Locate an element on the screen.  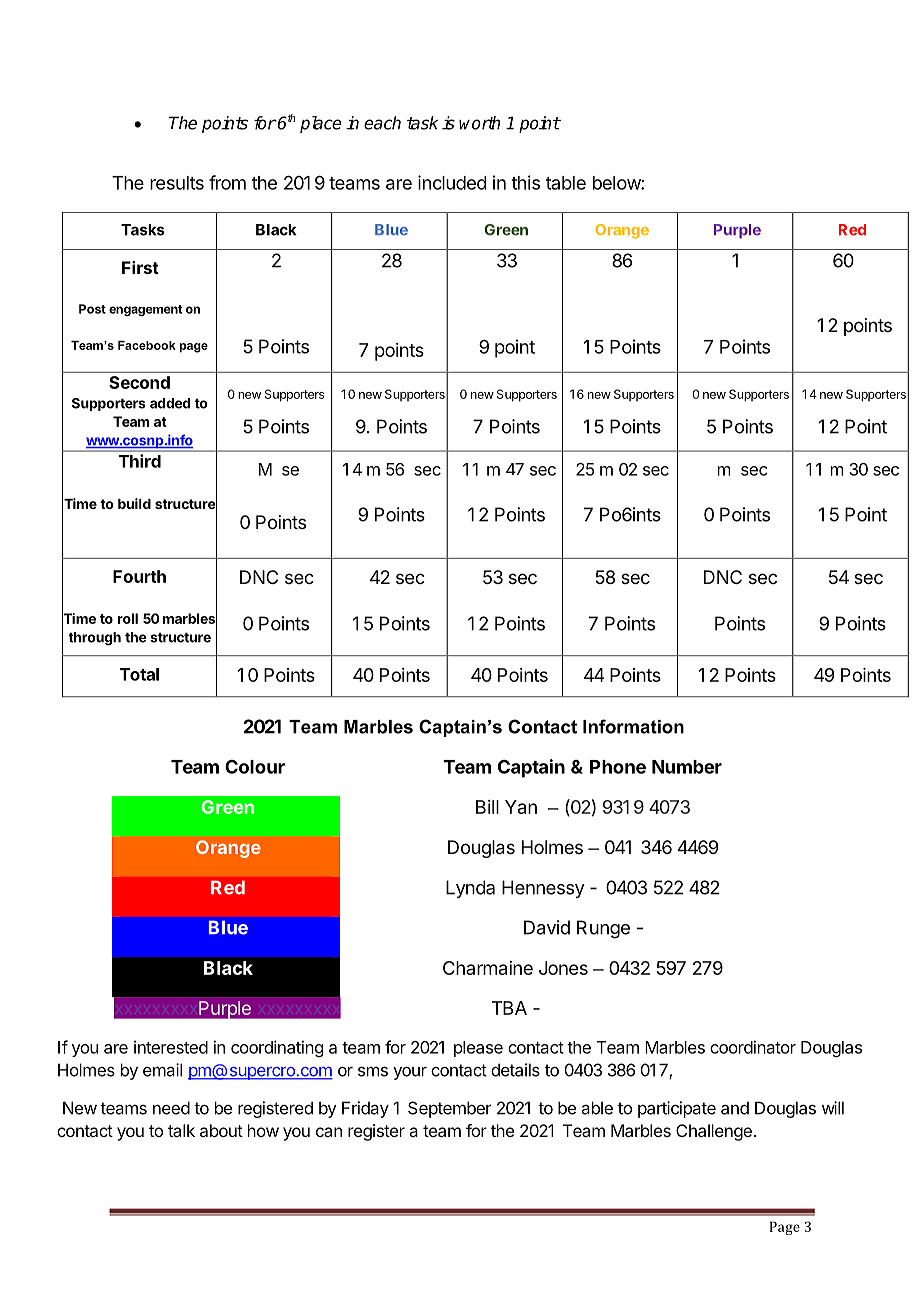
and is located at coordinates (735, 1108).
